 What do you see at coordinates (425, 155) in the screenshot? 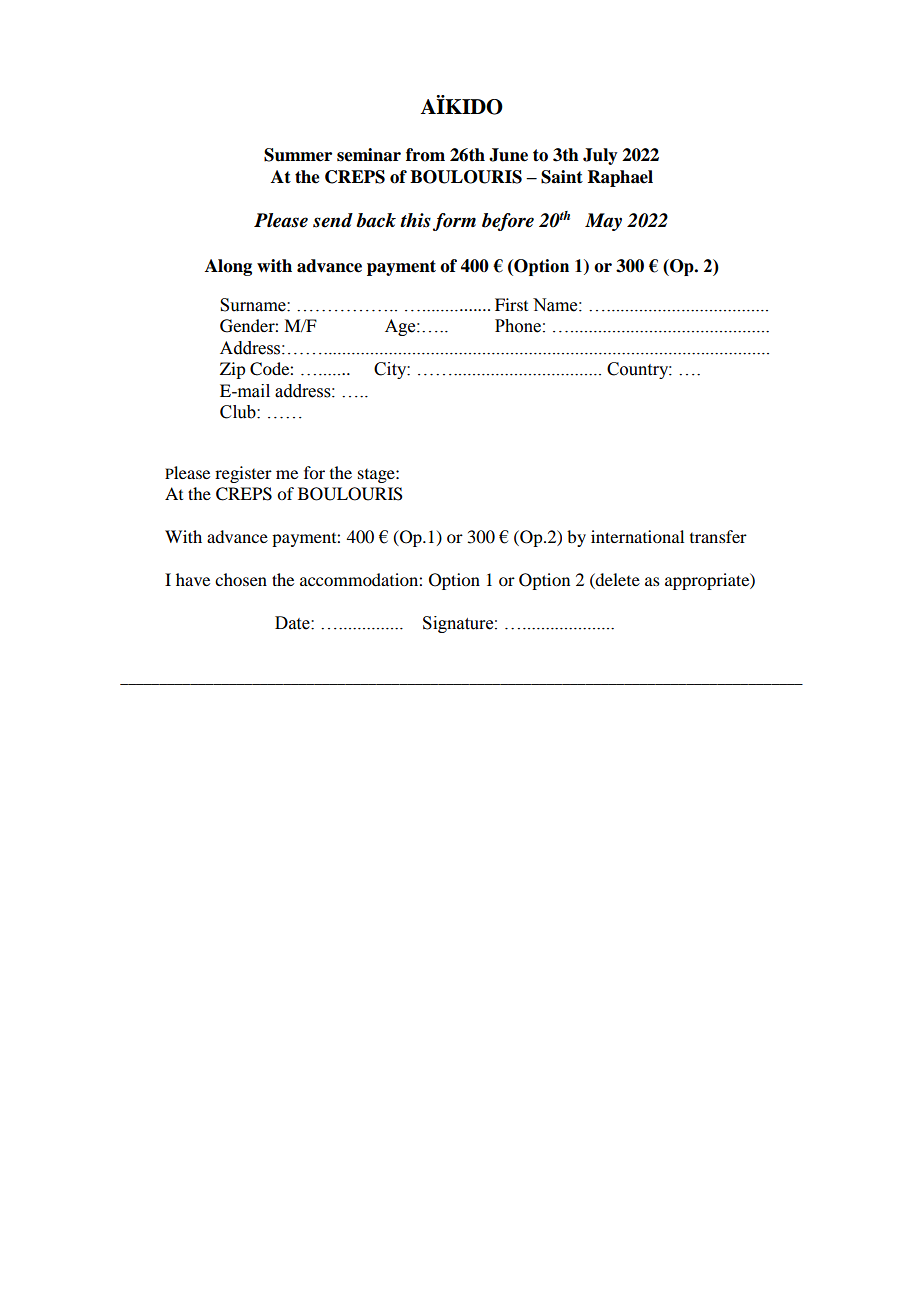
I see `from` at bounding box center [425, 155].
